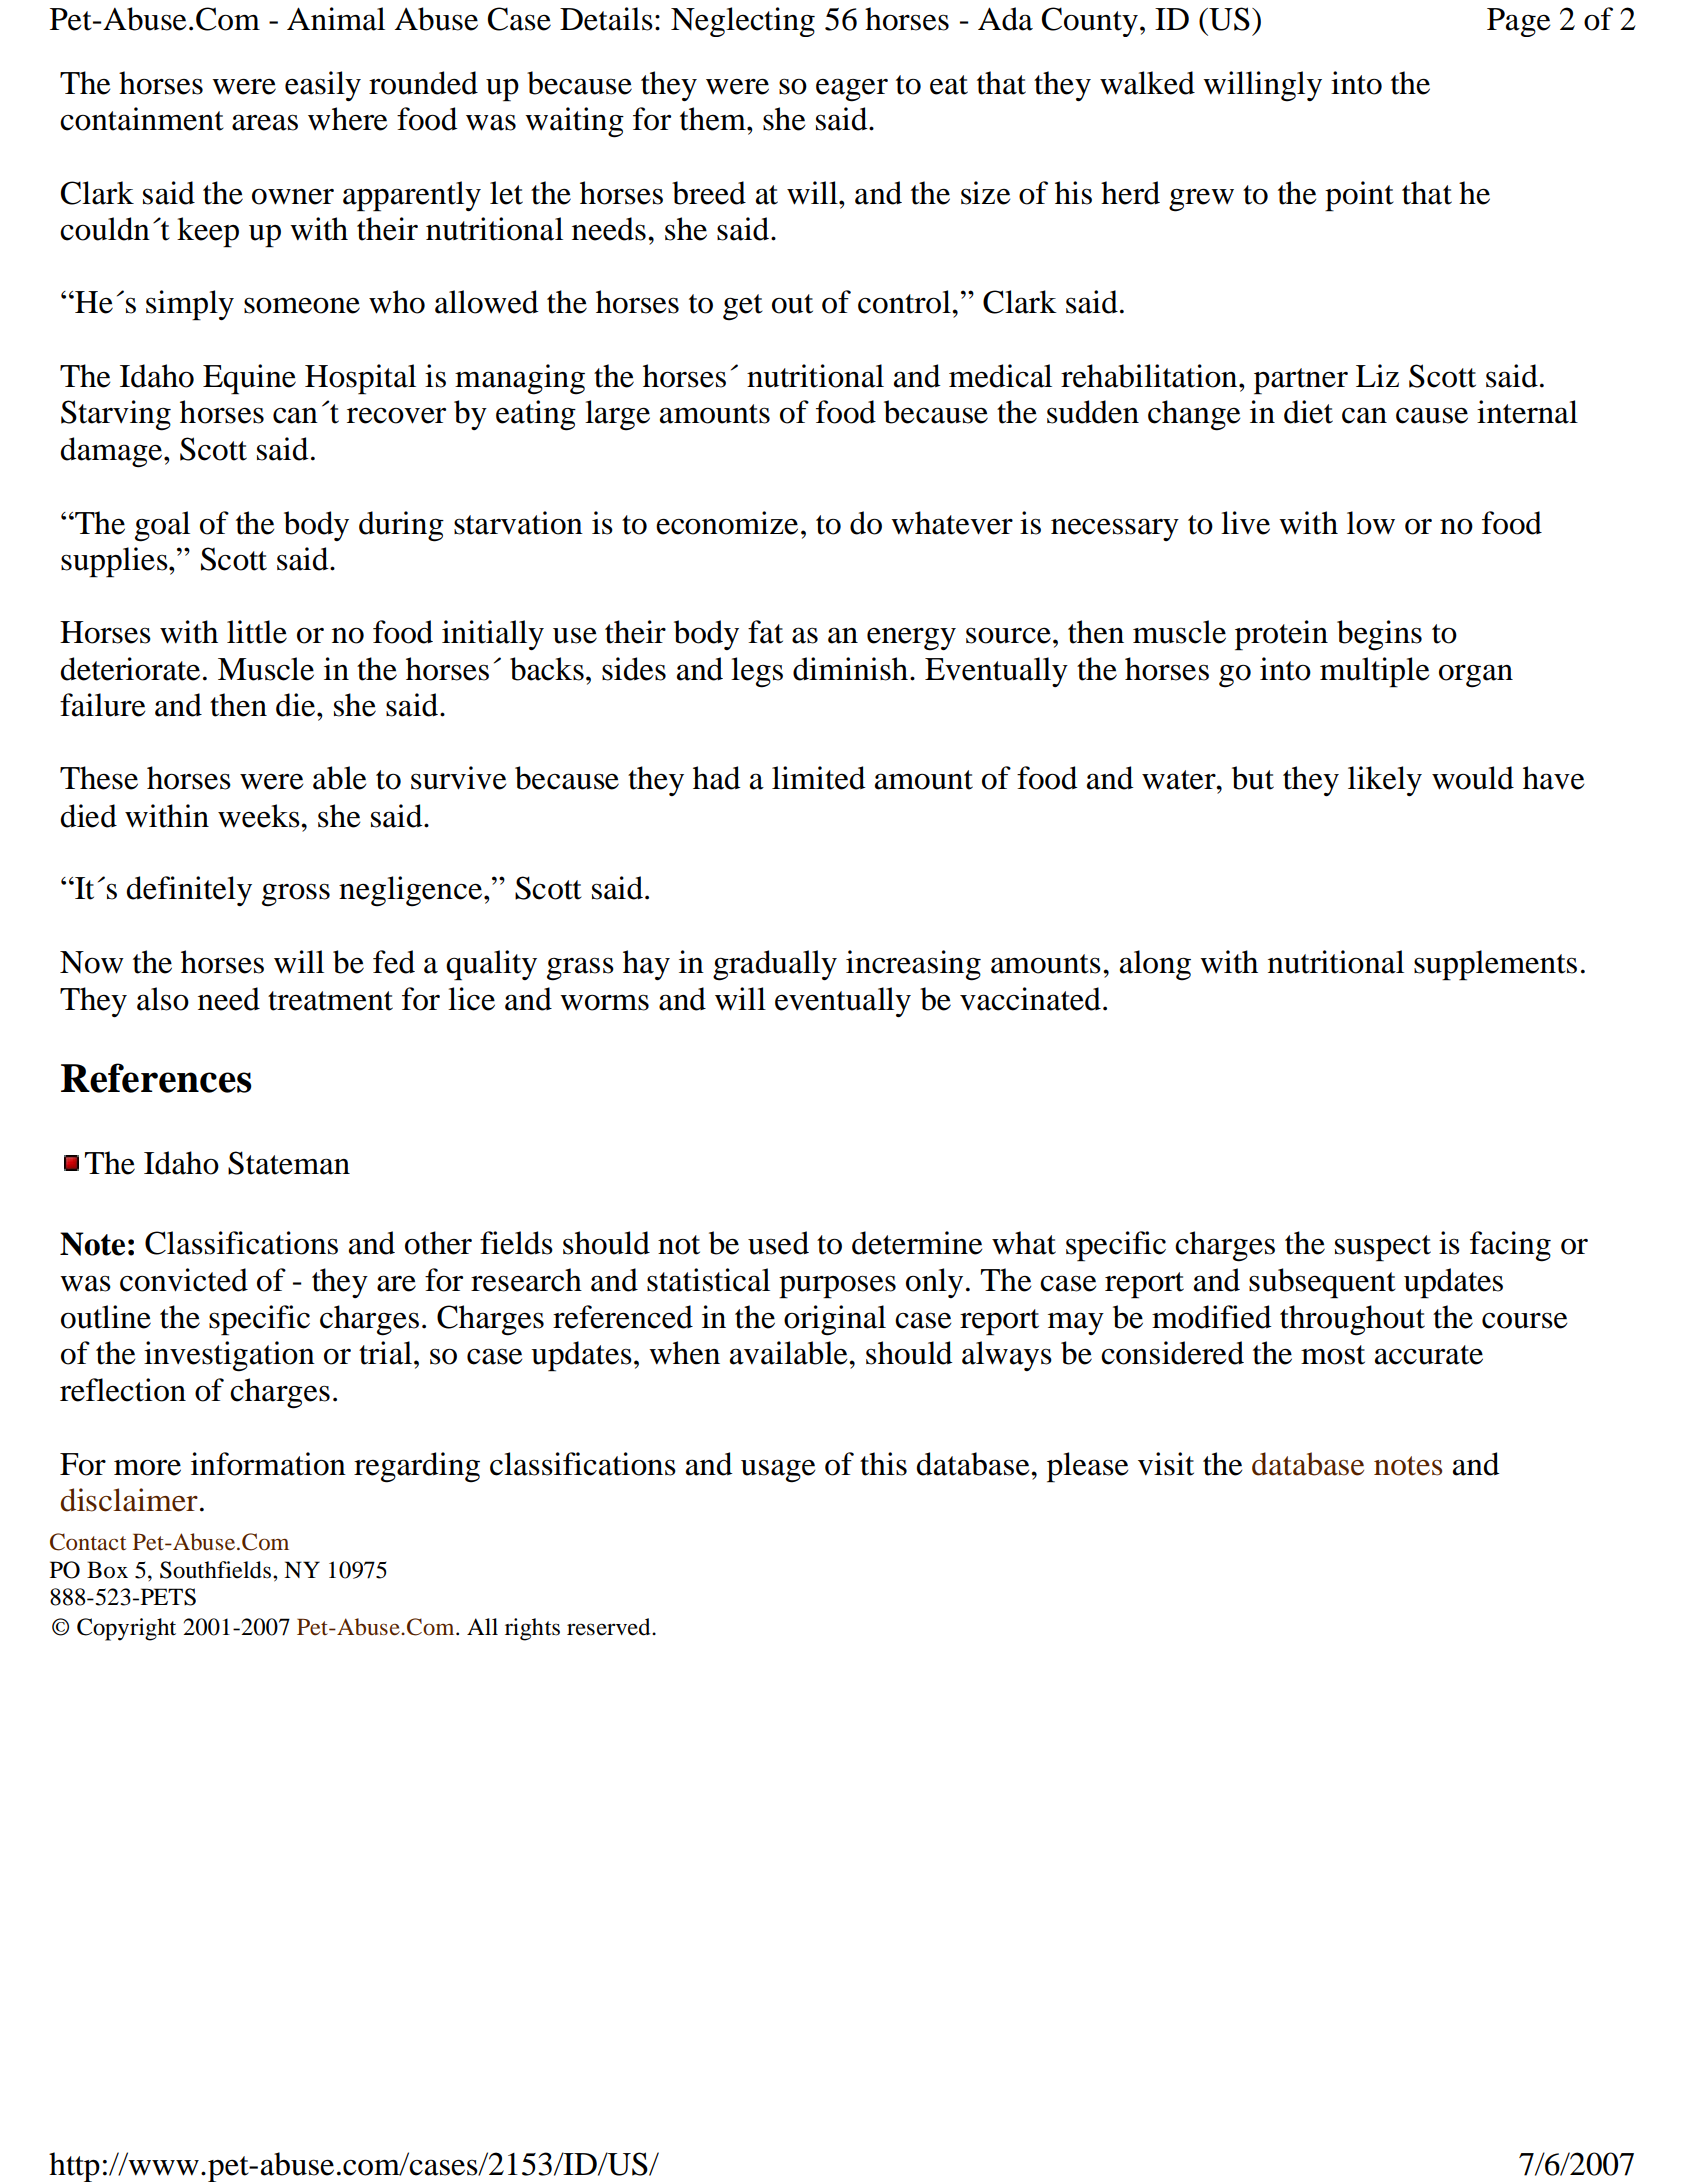  I want to click on easily, so click(323, 86).
